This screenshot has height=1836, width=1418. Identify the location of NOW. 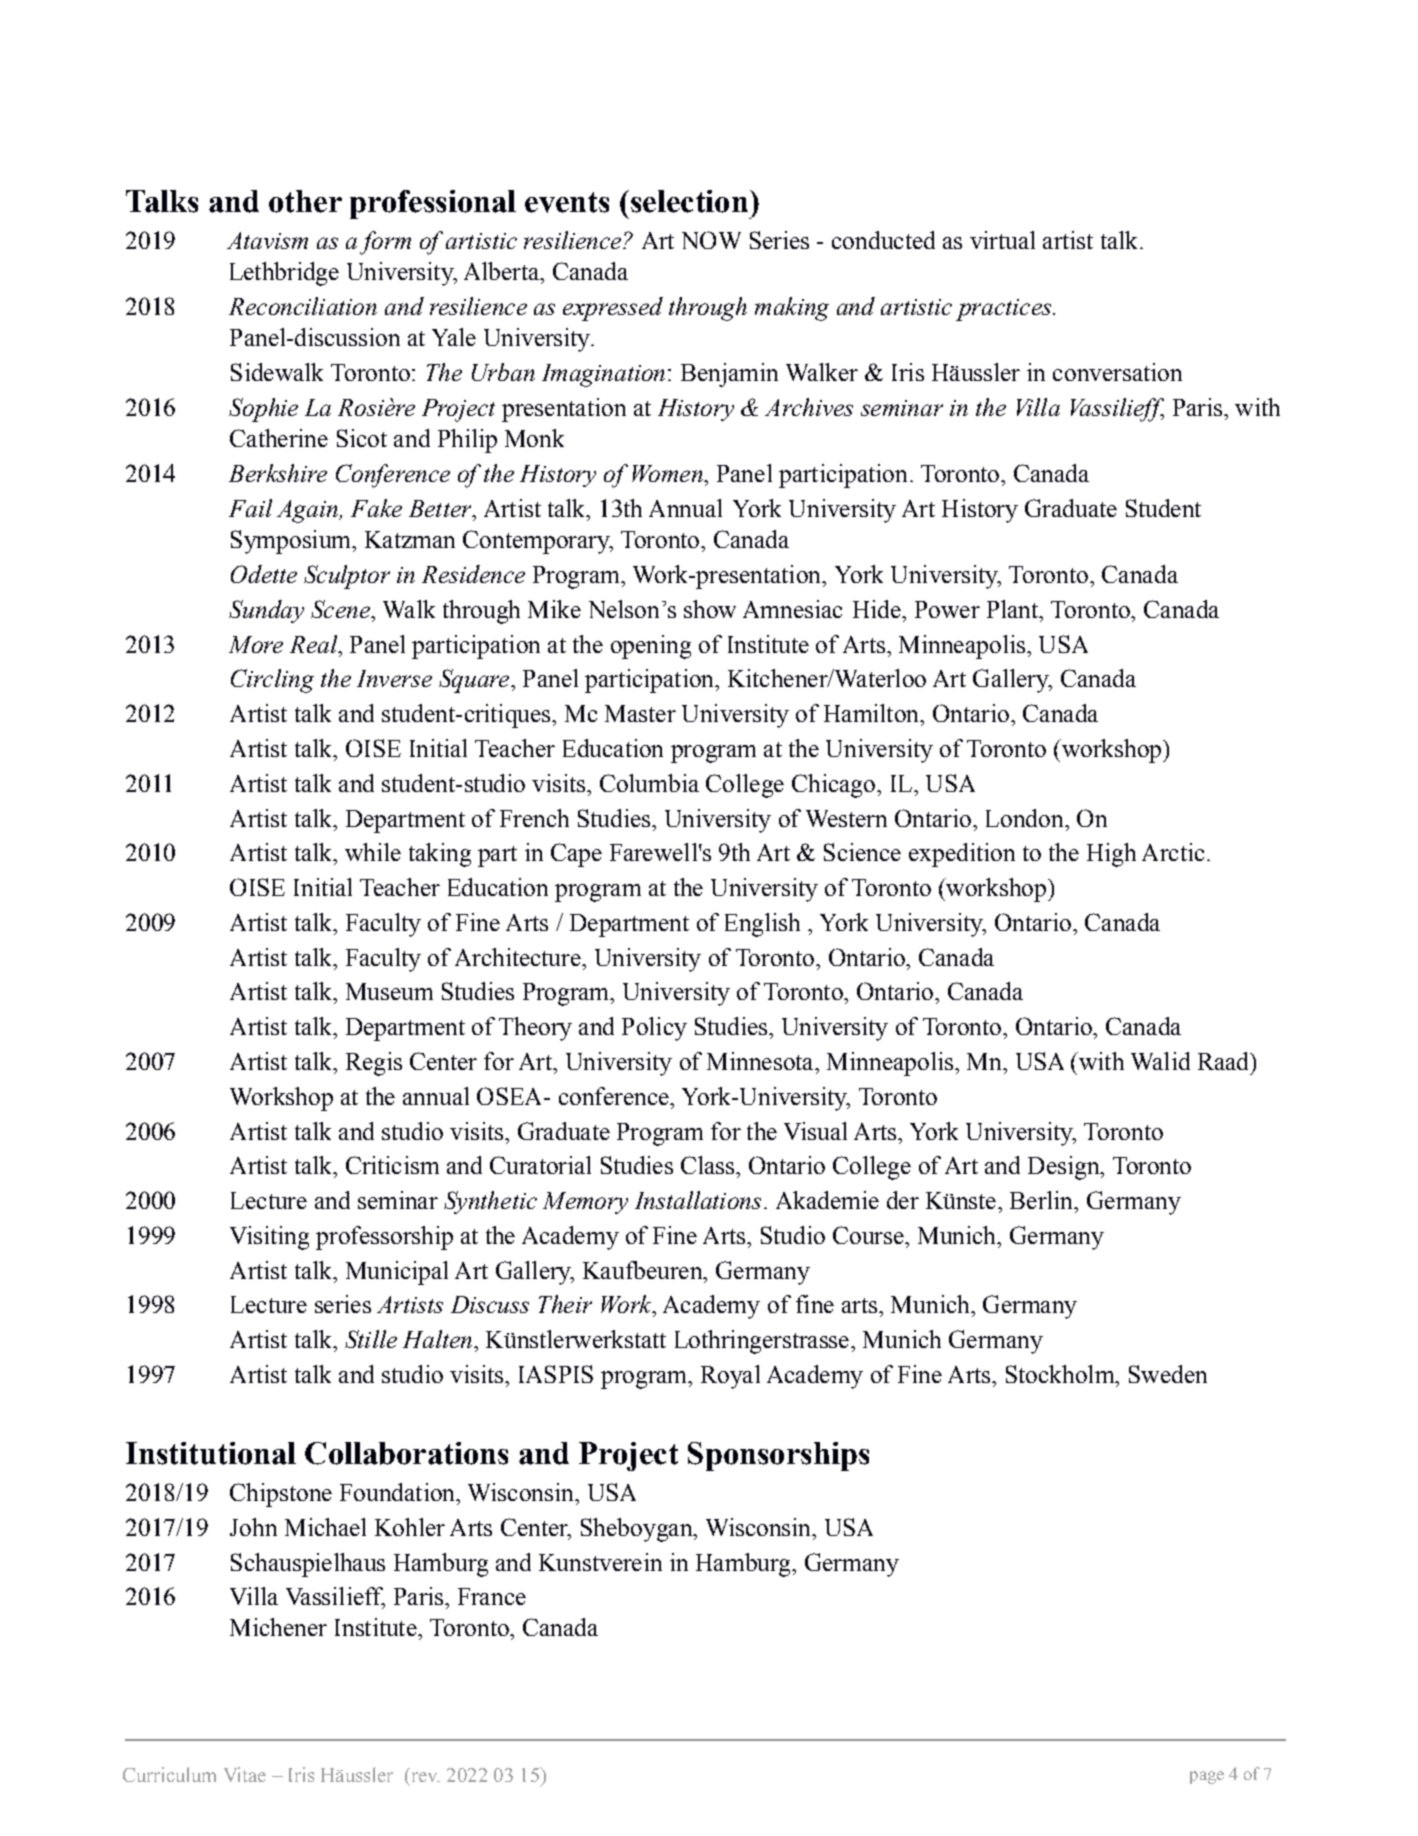
(711, 240).
